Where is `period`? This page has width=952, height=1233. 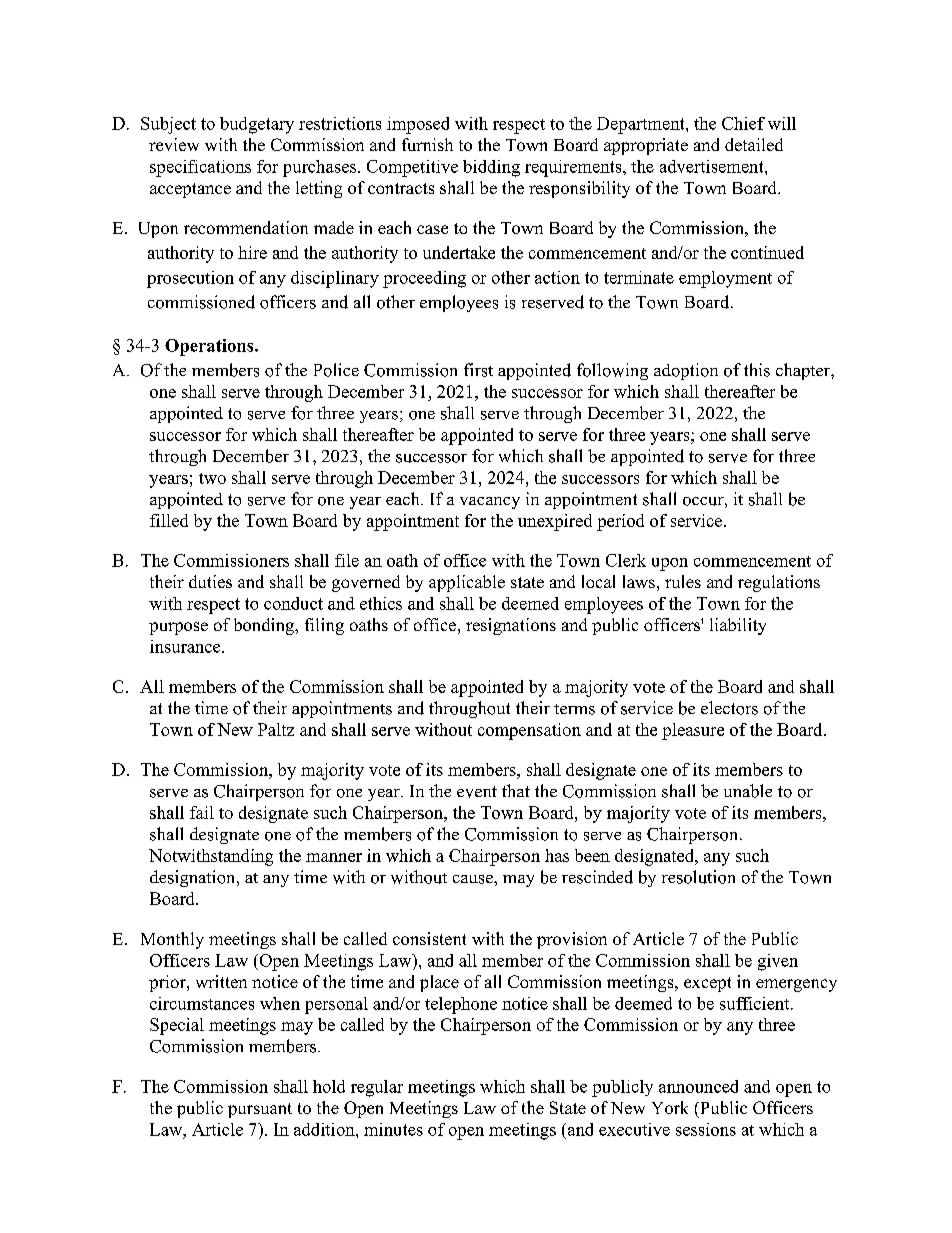 period is located at coordinates (620, 522).
